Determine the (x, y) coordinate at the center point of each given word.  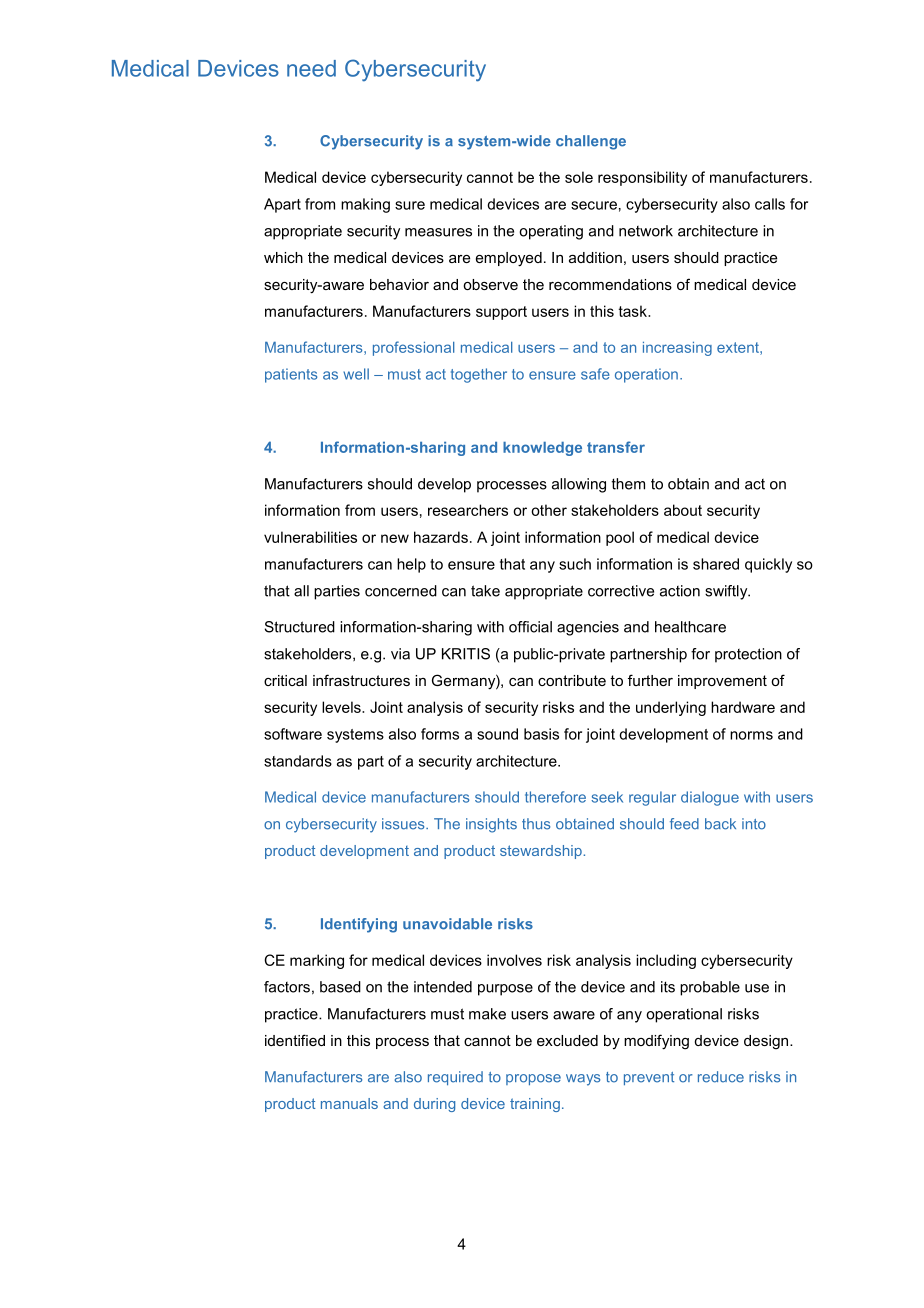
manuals (349, 1103)
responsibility (642, 178)
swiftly (727, 592)
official (530, 627)
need (311, 68)
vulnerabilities (310, 537)
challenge (591, 142)
